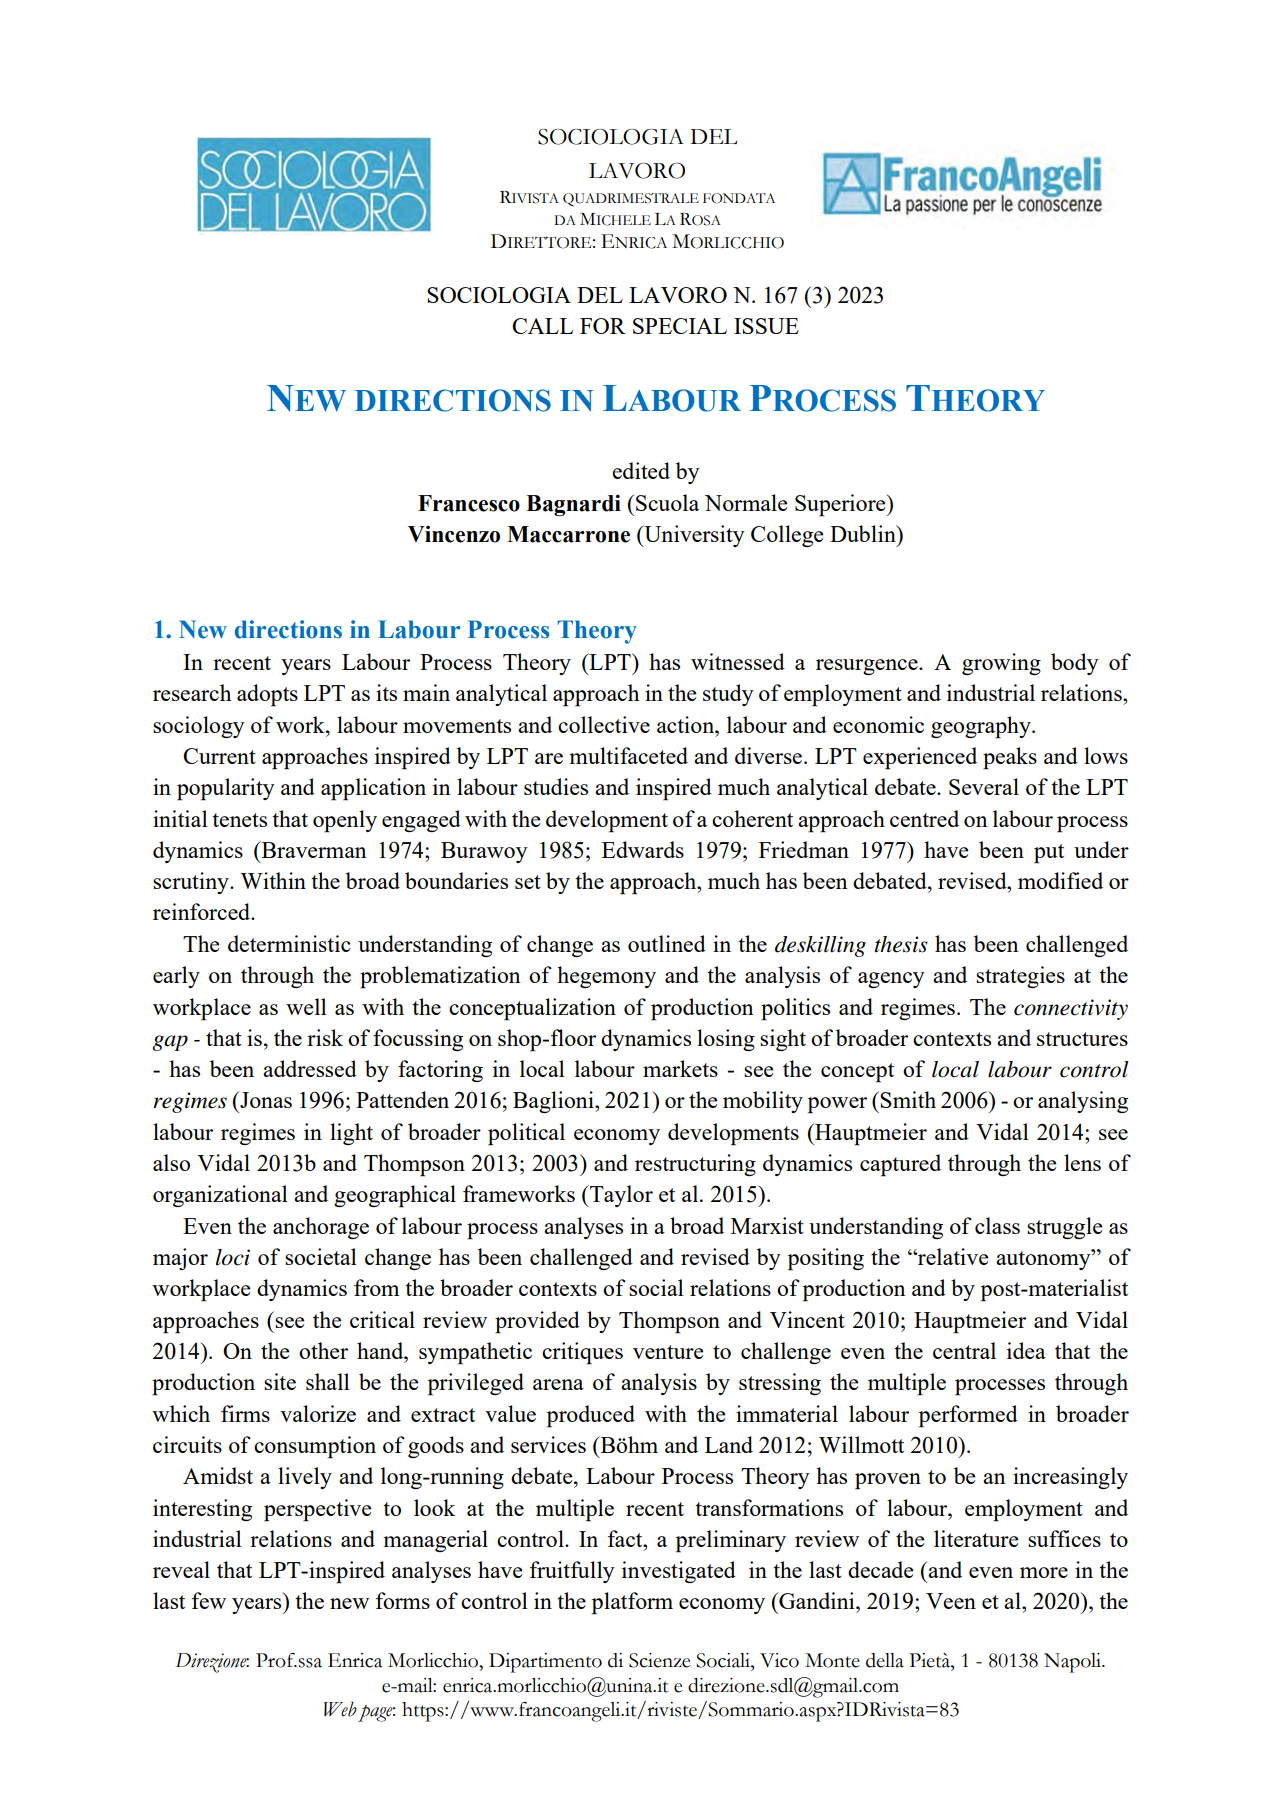  Describe the element at coordinates (323, 1350) in the image. I see `other` at that location.
